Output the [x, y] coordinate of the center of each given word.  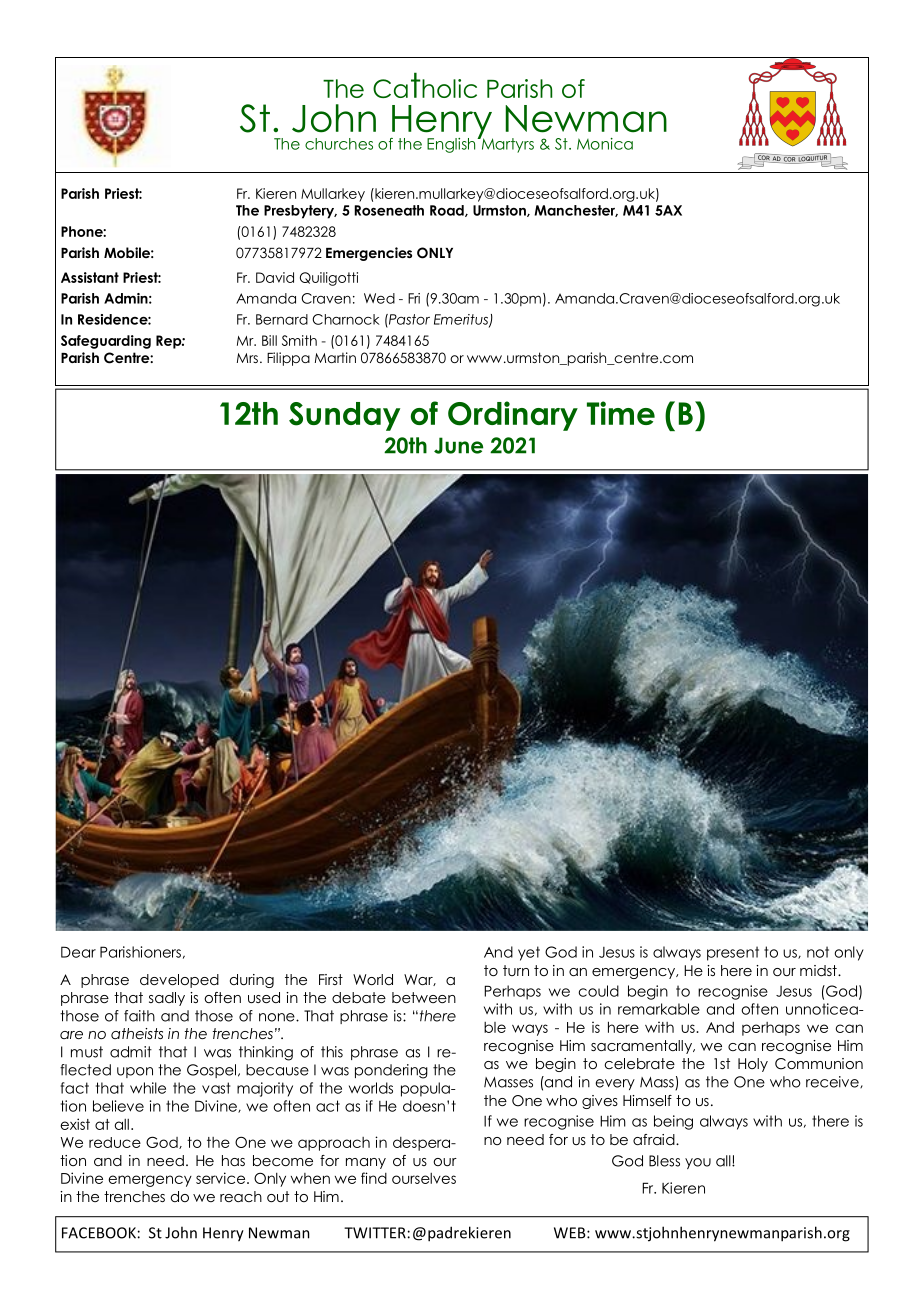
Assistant [90, 277]
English [452, 145]
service [222, 1178]
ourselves [424, 1178]
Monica [605, 144]
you [698, 1163]
